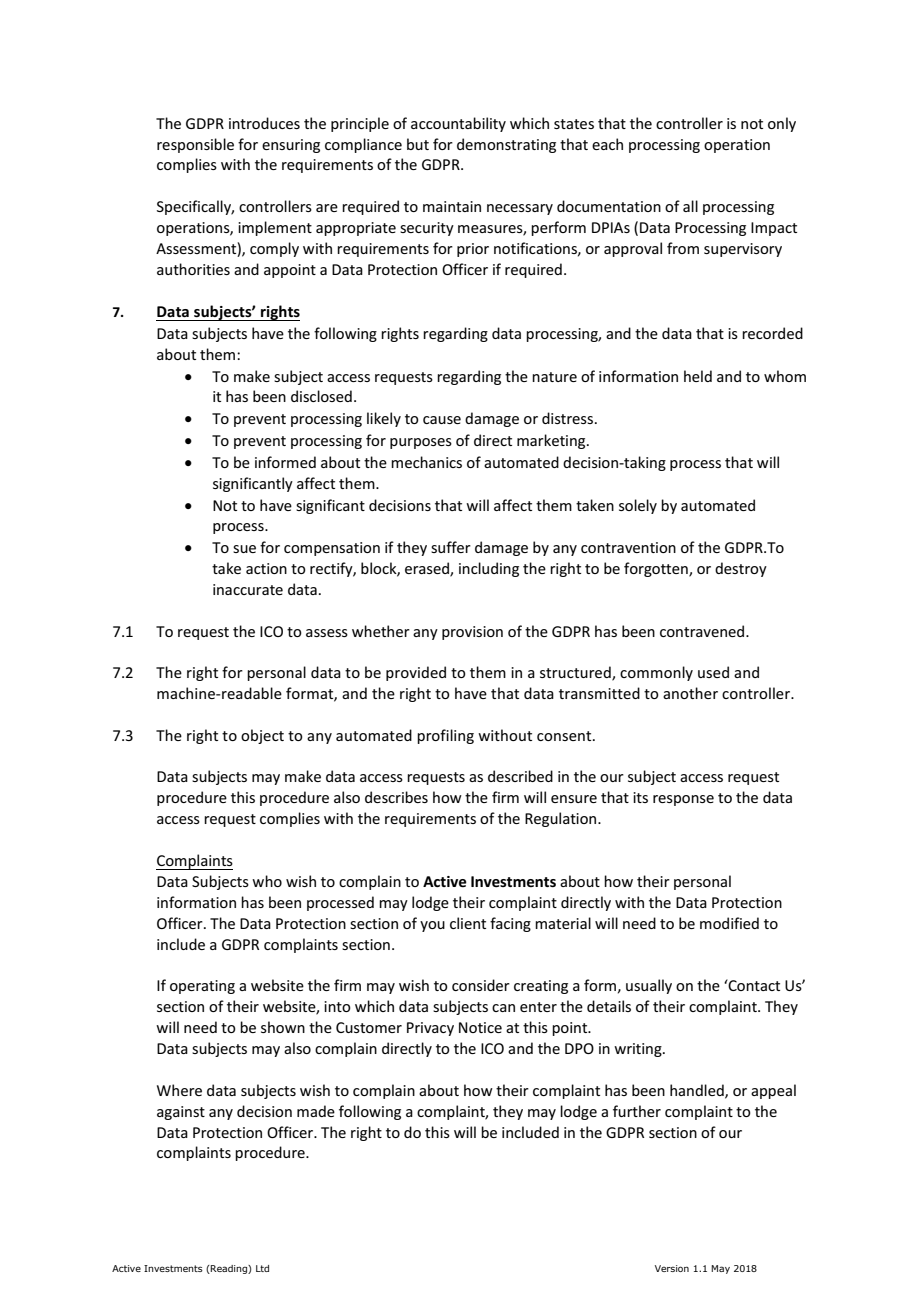 This screenshot has width=924, height=1308. What do you see at coordinates (649, 986) in the screenshot?
I see `usually` at bounding box center [649, 986].
